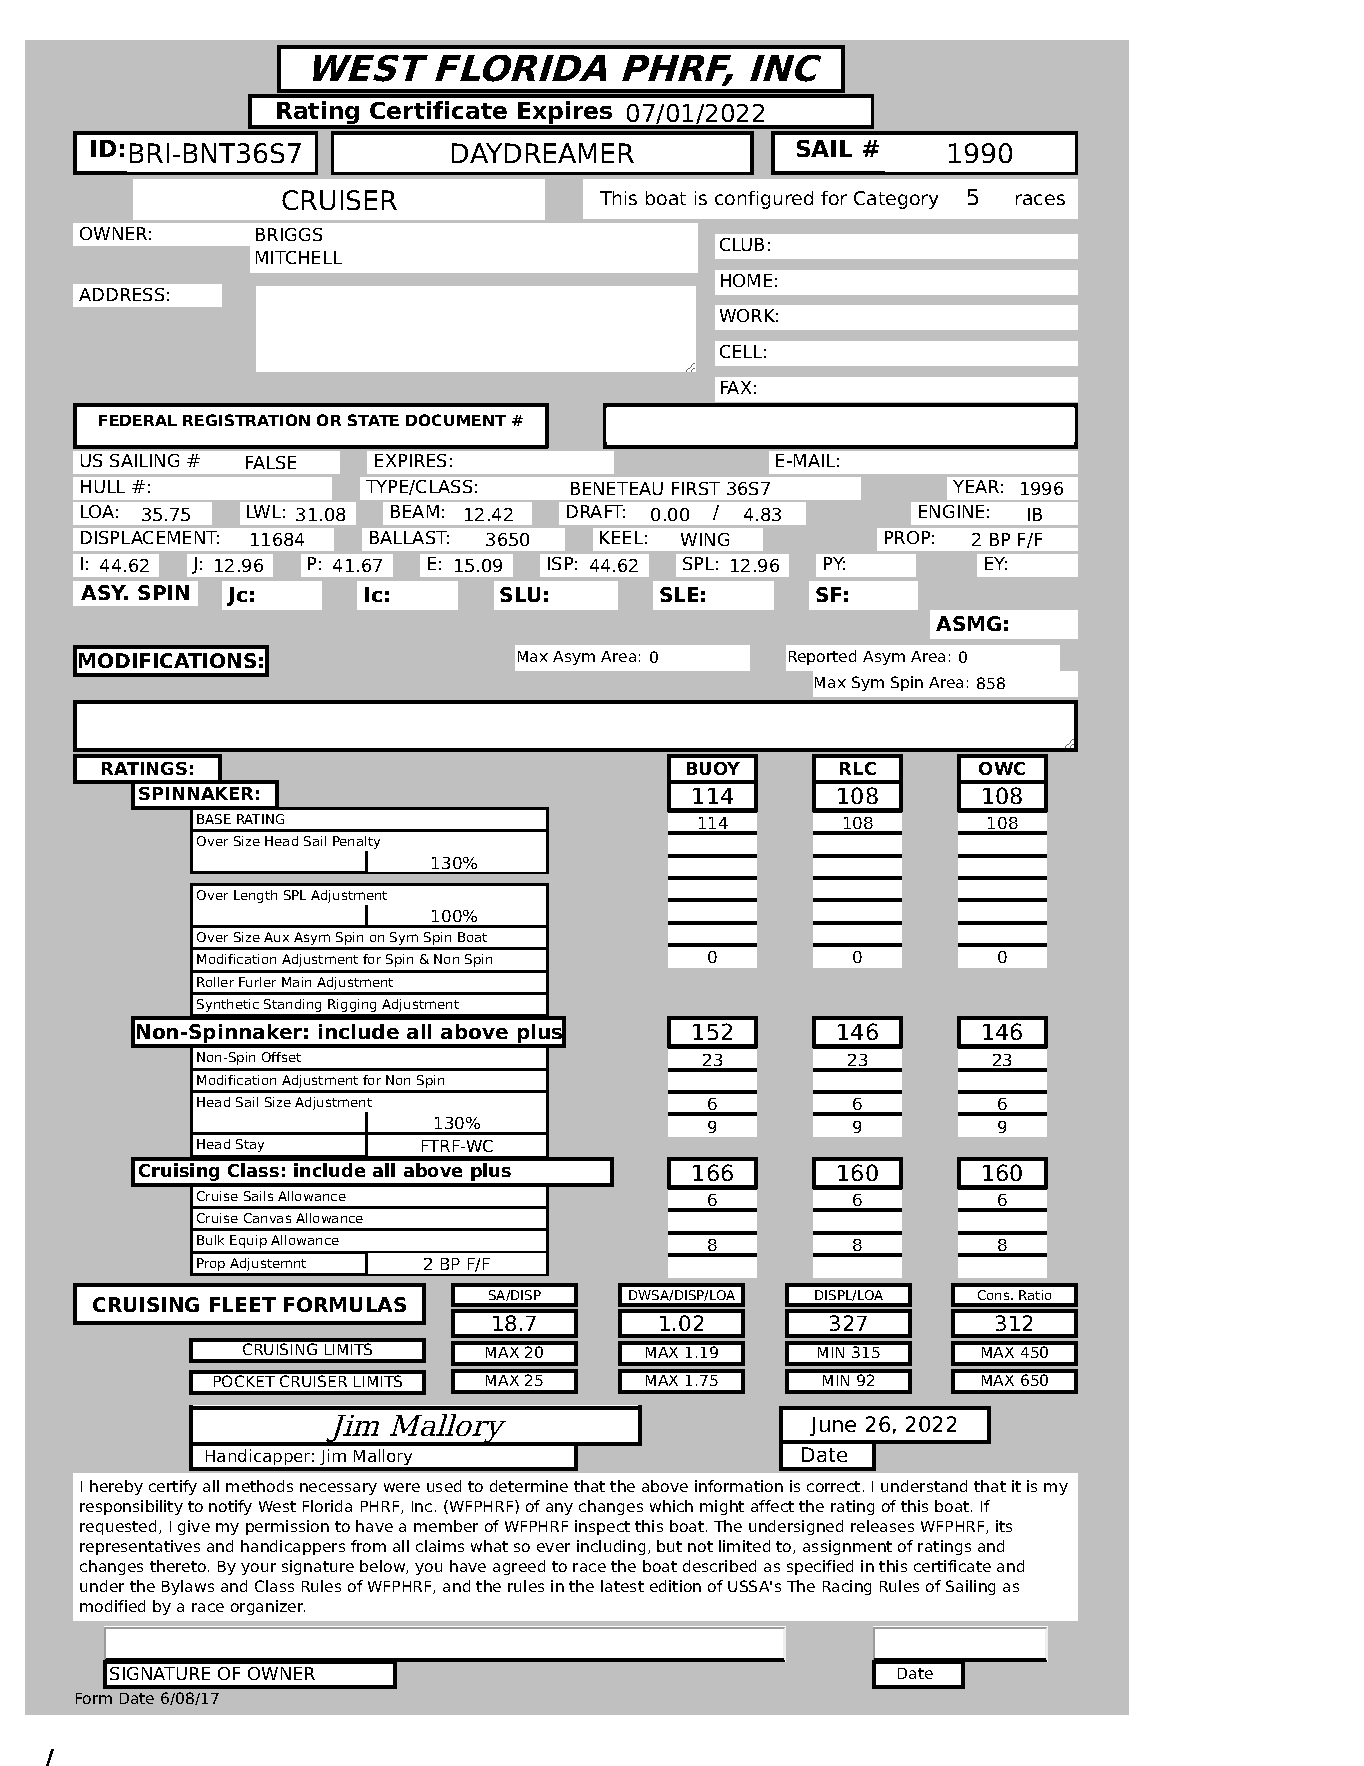  What do you see at coordinates (271, 462) in the page?
I see `FALSE` at bounding box center [271, 462].
